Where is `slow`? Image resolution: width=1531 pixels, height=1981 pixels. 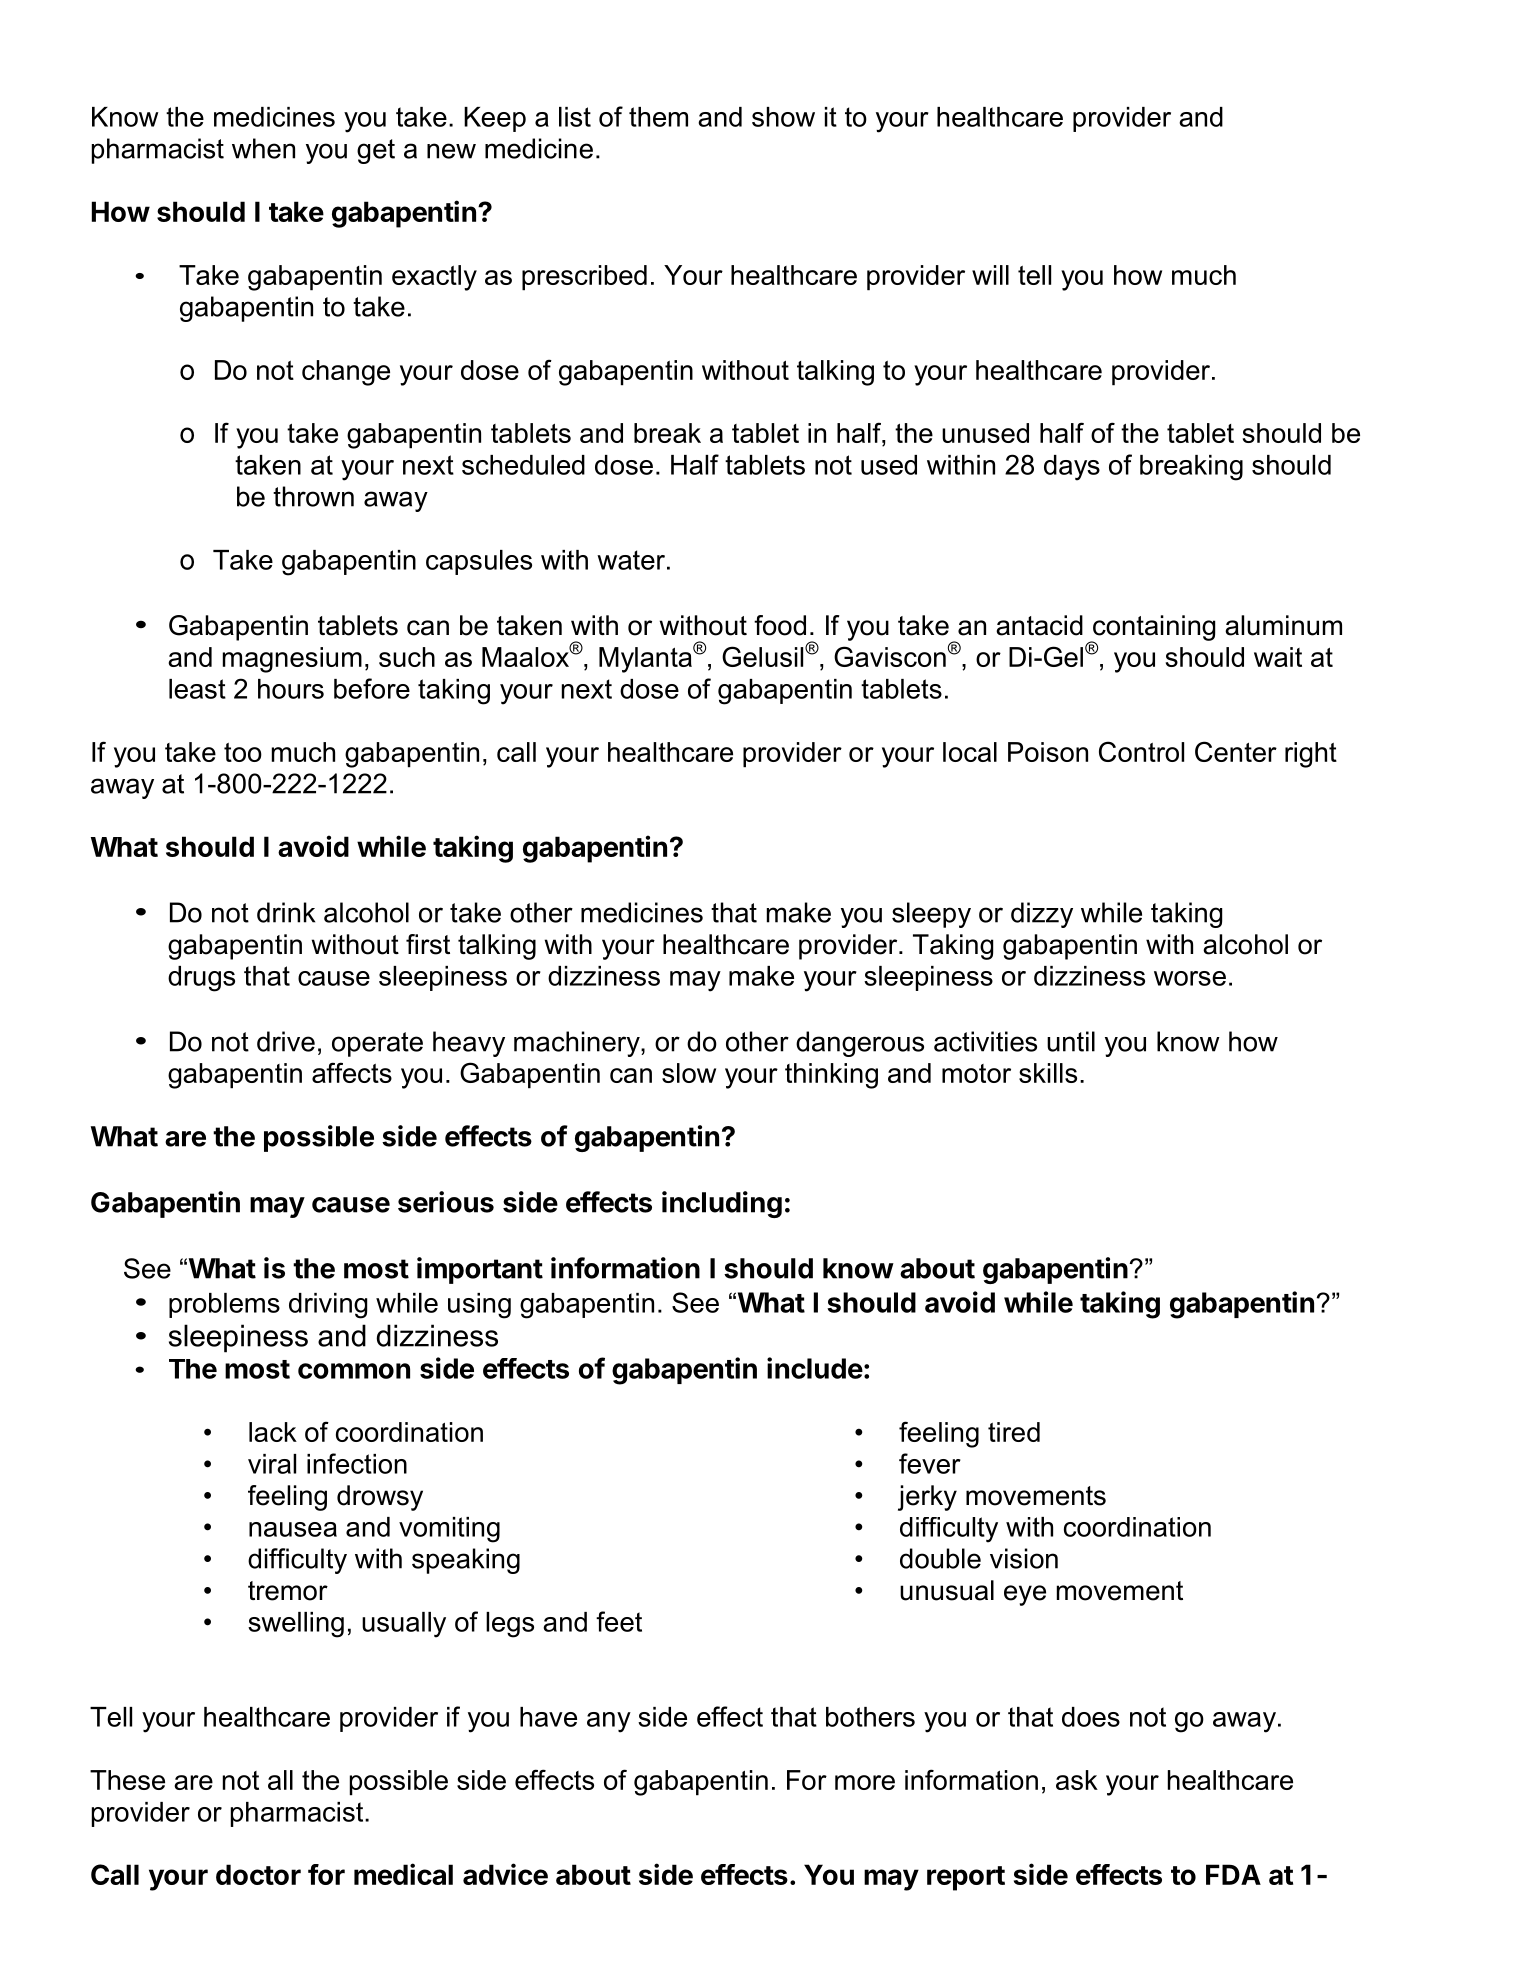 slow is located at coordinates (689, 1073).
